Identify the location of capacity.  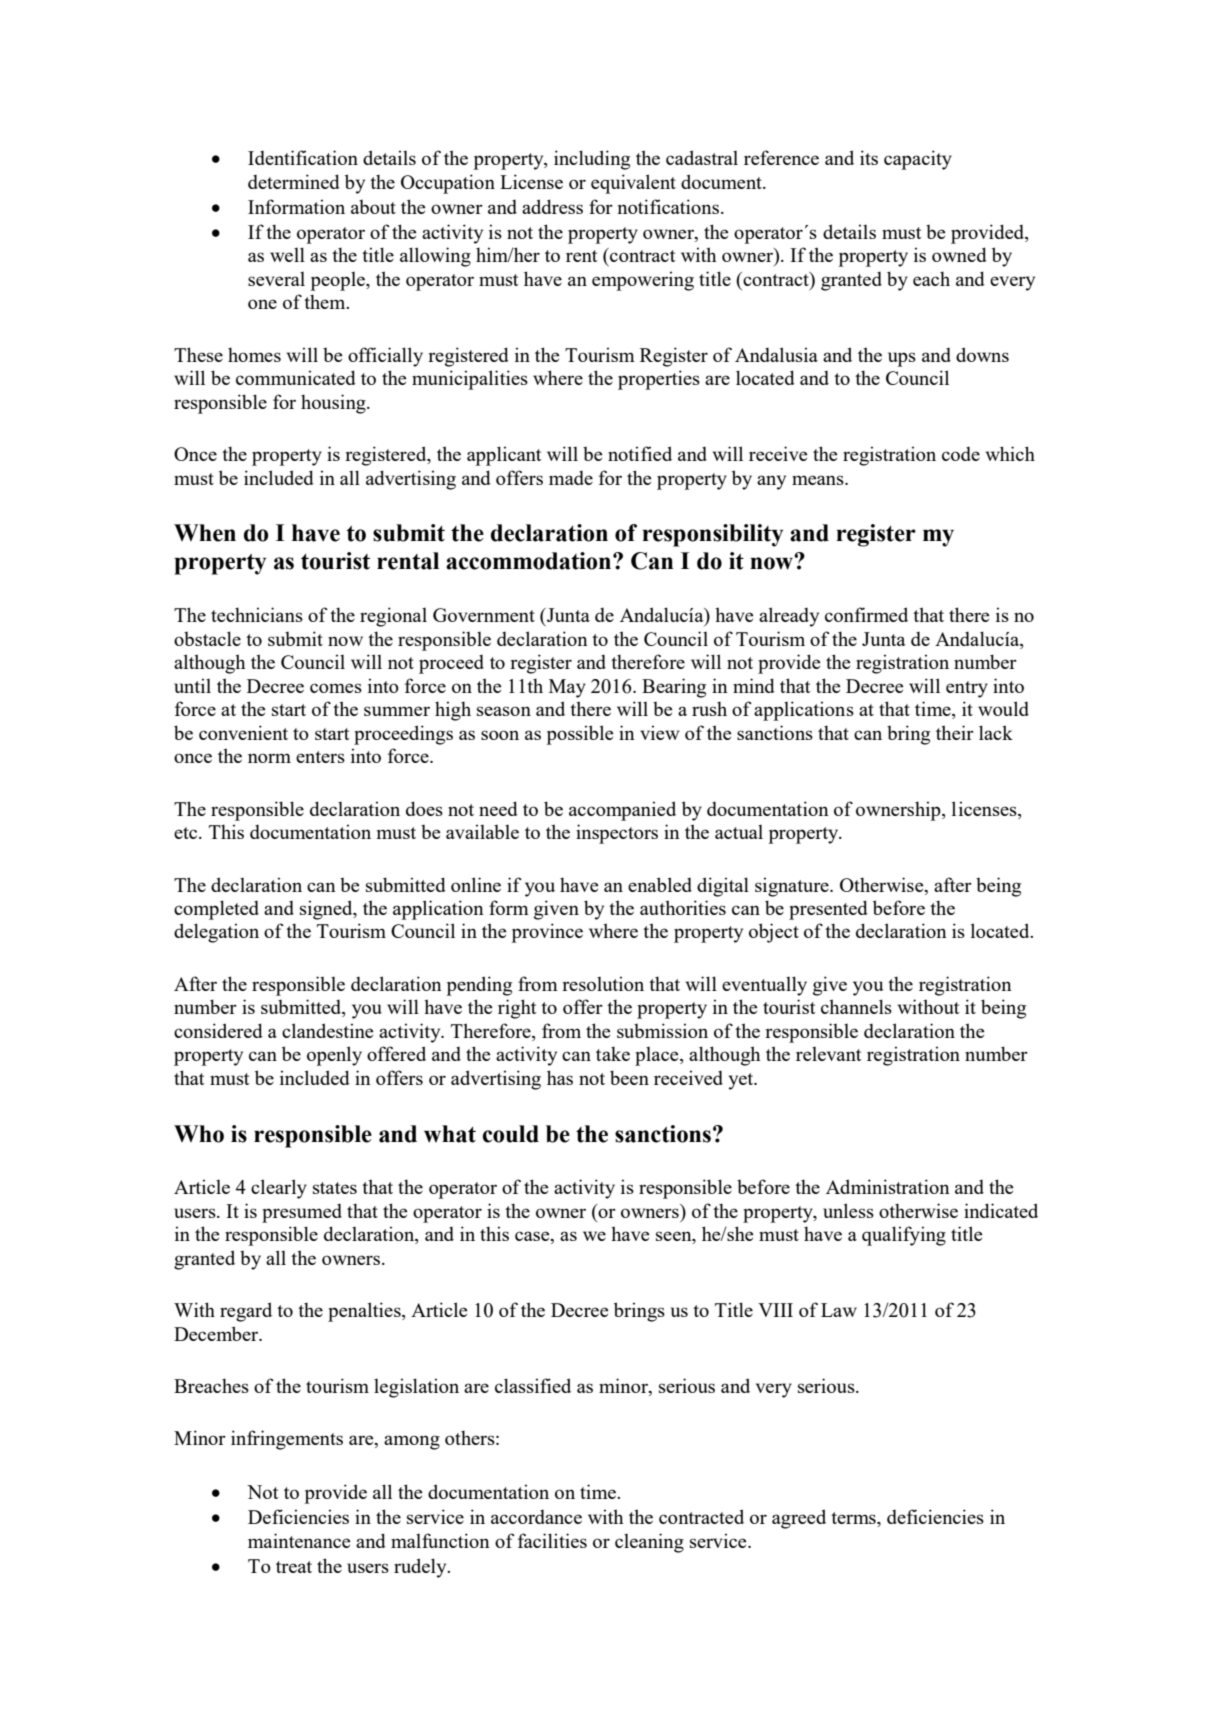
(918, 160).
